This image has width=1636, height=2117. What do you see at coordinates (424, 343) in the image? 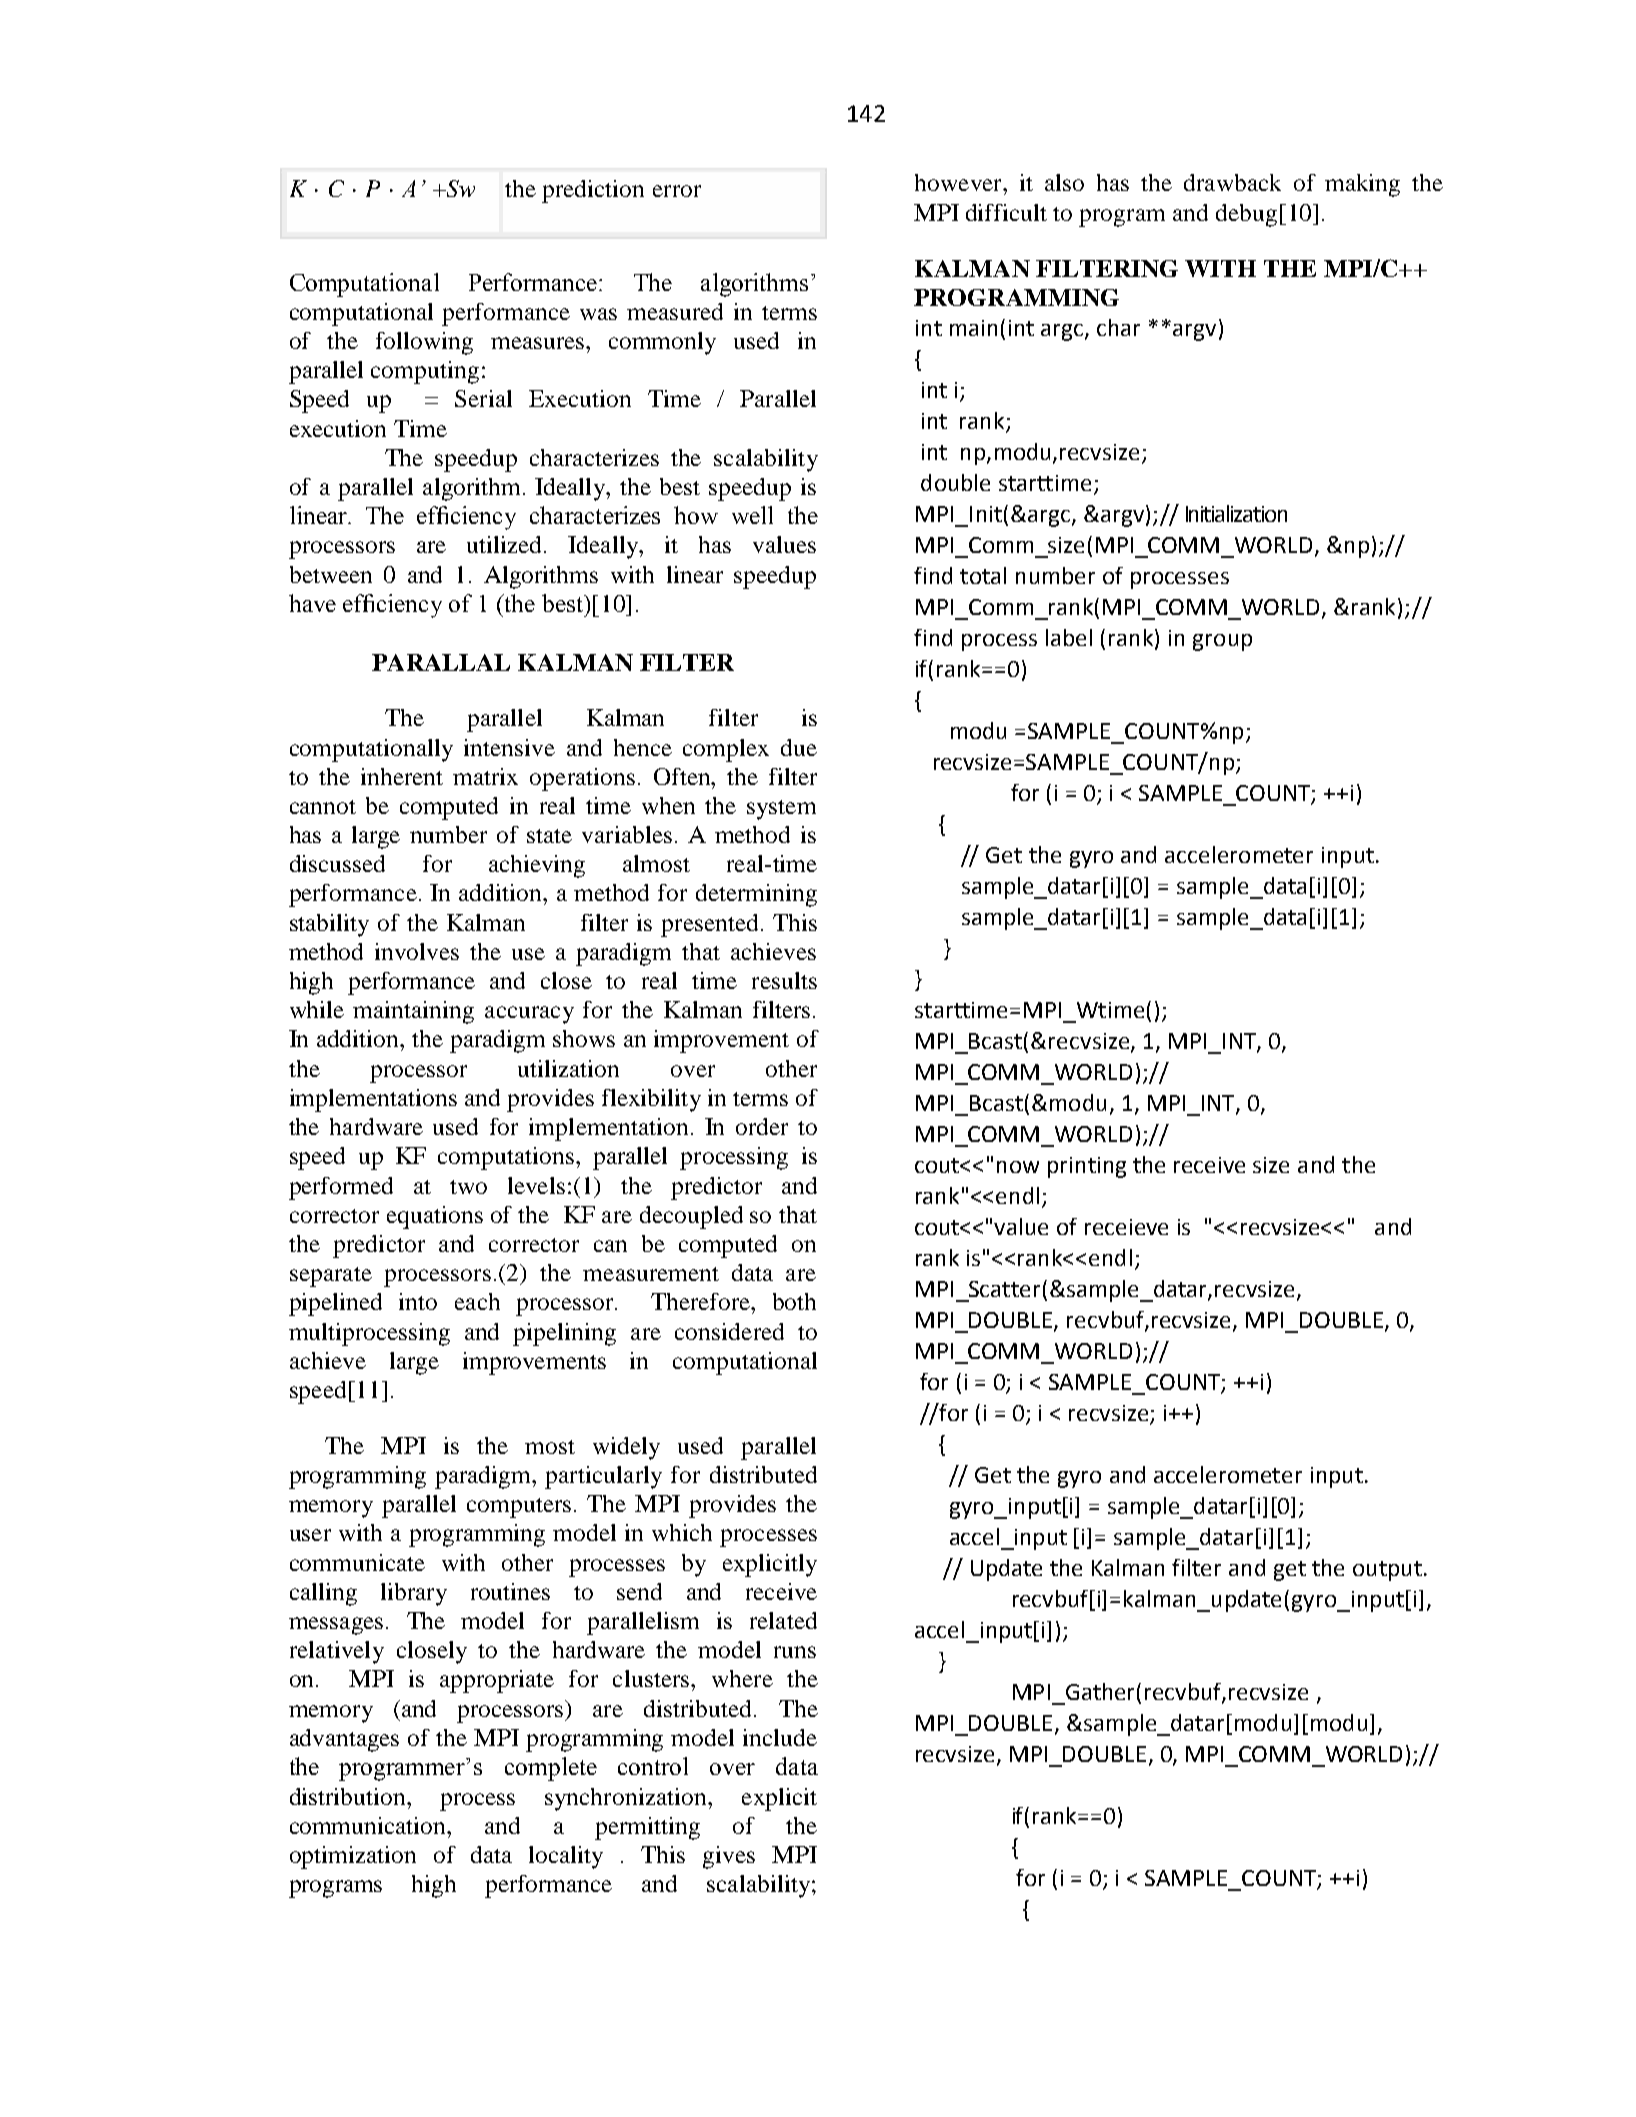
I see `following` at bounding box center [424, 343].
